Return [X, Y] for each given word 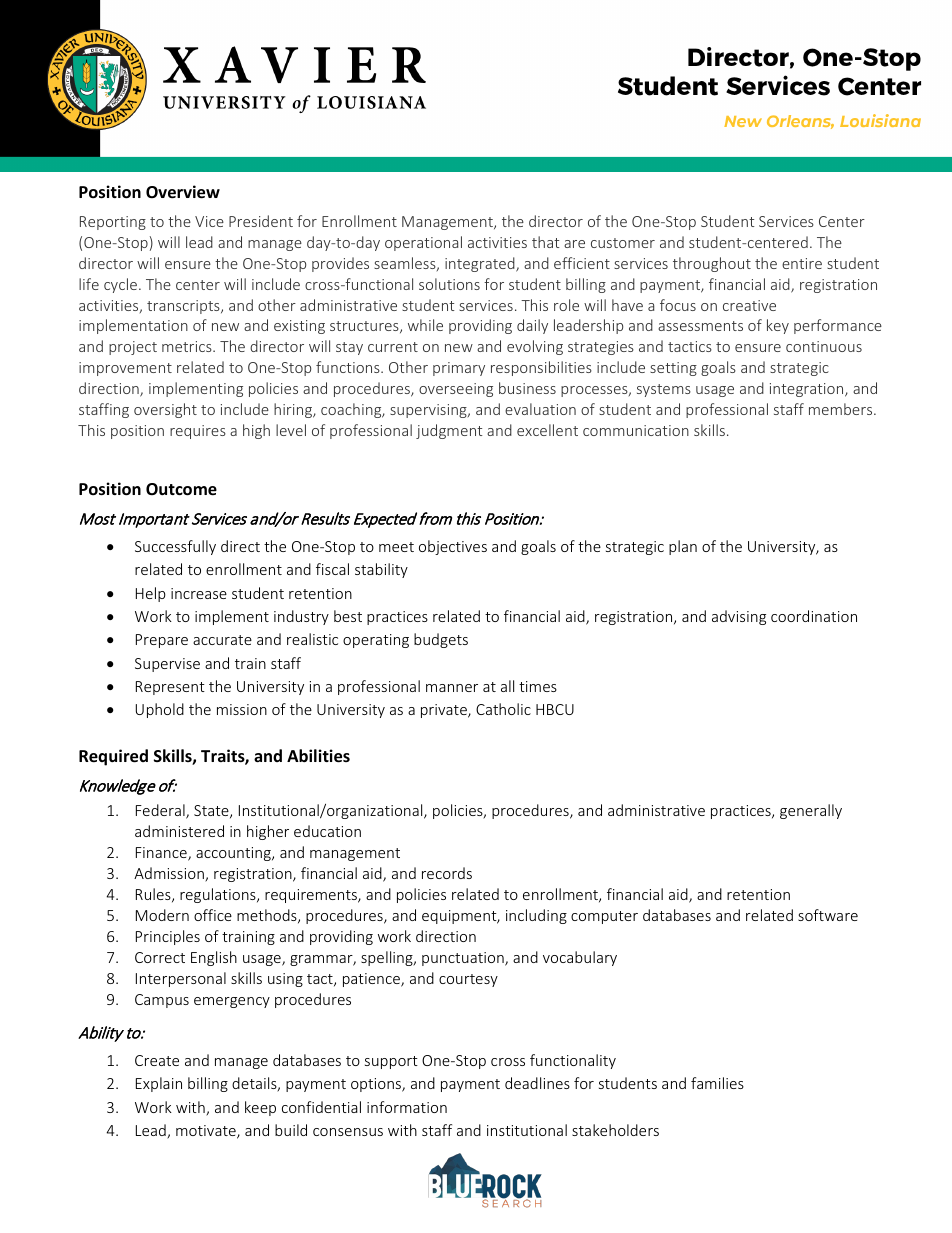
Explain [159, 1084]
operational [423, 243]
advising [739, 617]
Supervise [167, 665]
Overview [183, 192]
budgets [441, 640]
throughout [712, 264]
